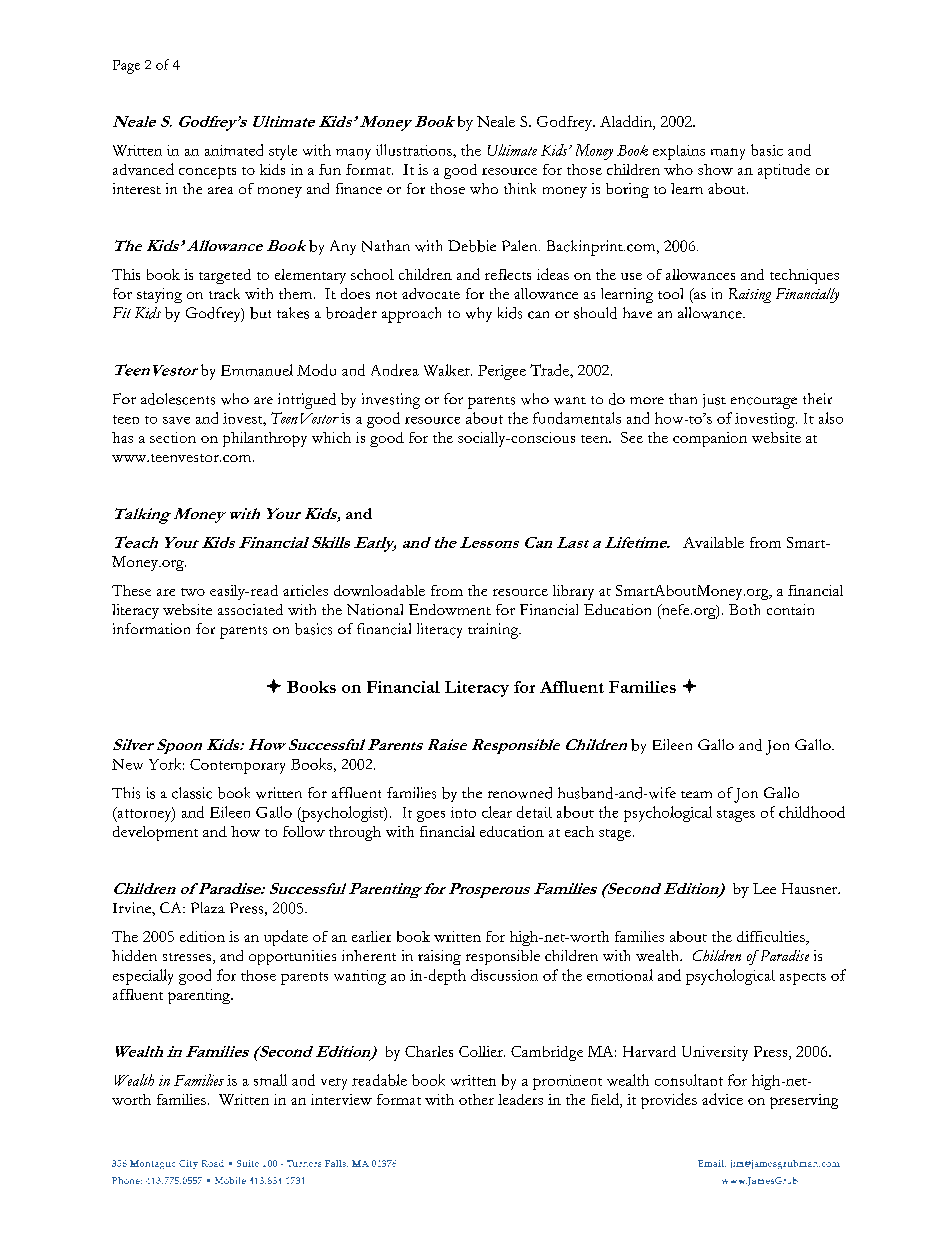 This page has width=952, height=1233. Describe the element at coordinates (696, 794) in the page. I see `team` at that location.
